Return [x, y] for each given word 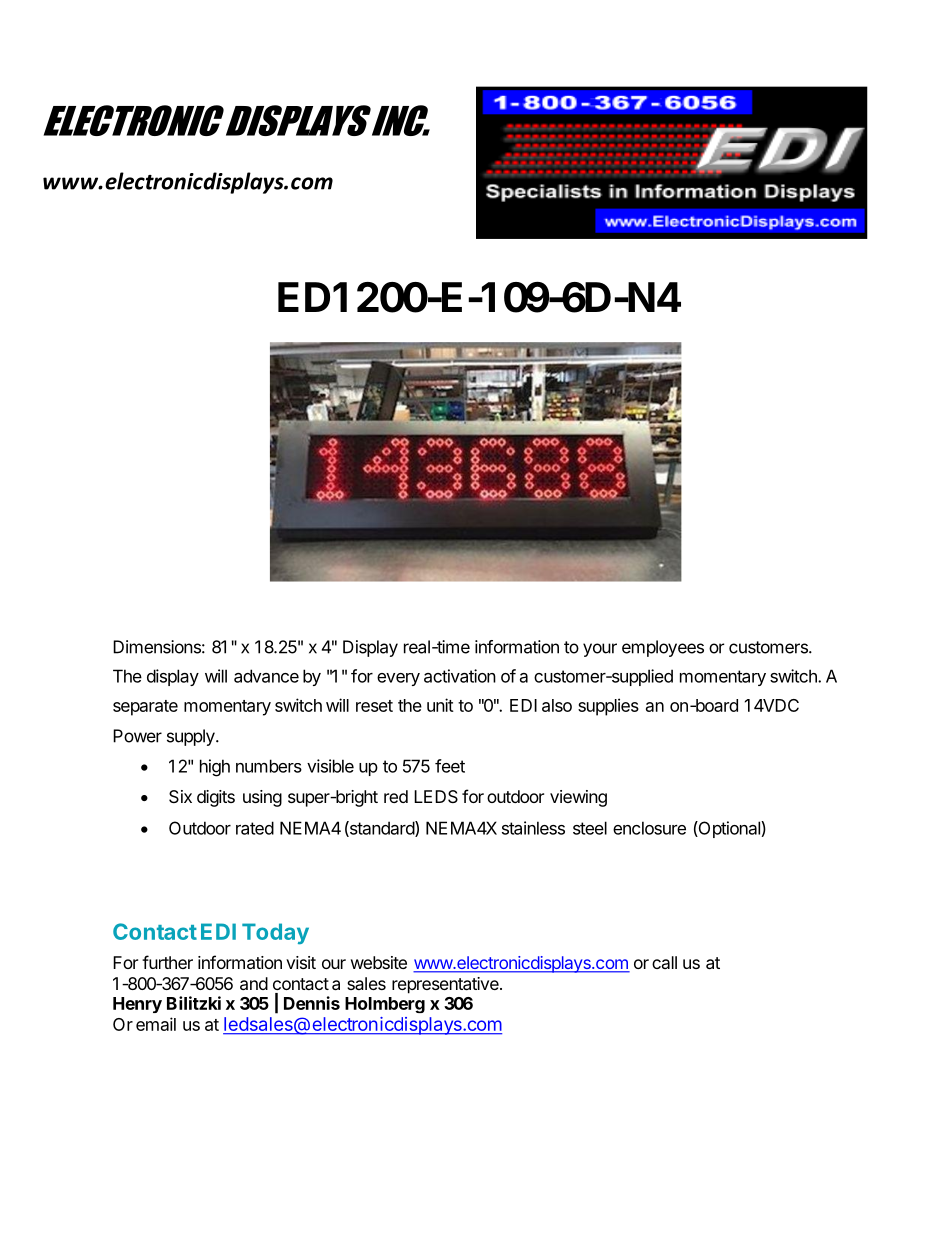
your [600, 650]
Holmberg [385, 1005]
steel [590, 828]
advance [266, 676]
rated [255, 828]
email [156, 1024]
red [396, 796]
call [664, 962]
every [398, 679]
